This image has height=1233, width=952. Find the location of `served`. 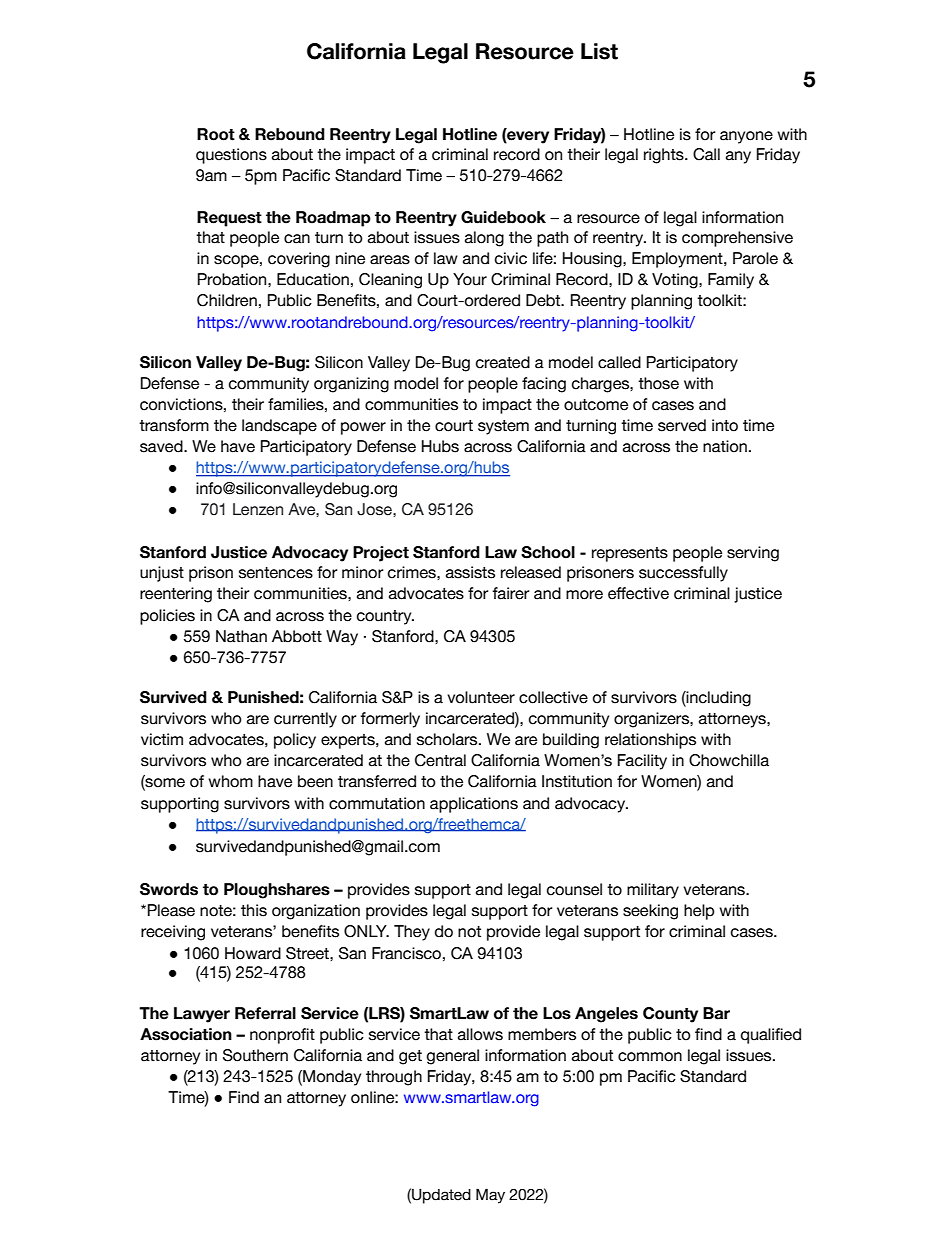

served is located at coordinates (682, 425).
